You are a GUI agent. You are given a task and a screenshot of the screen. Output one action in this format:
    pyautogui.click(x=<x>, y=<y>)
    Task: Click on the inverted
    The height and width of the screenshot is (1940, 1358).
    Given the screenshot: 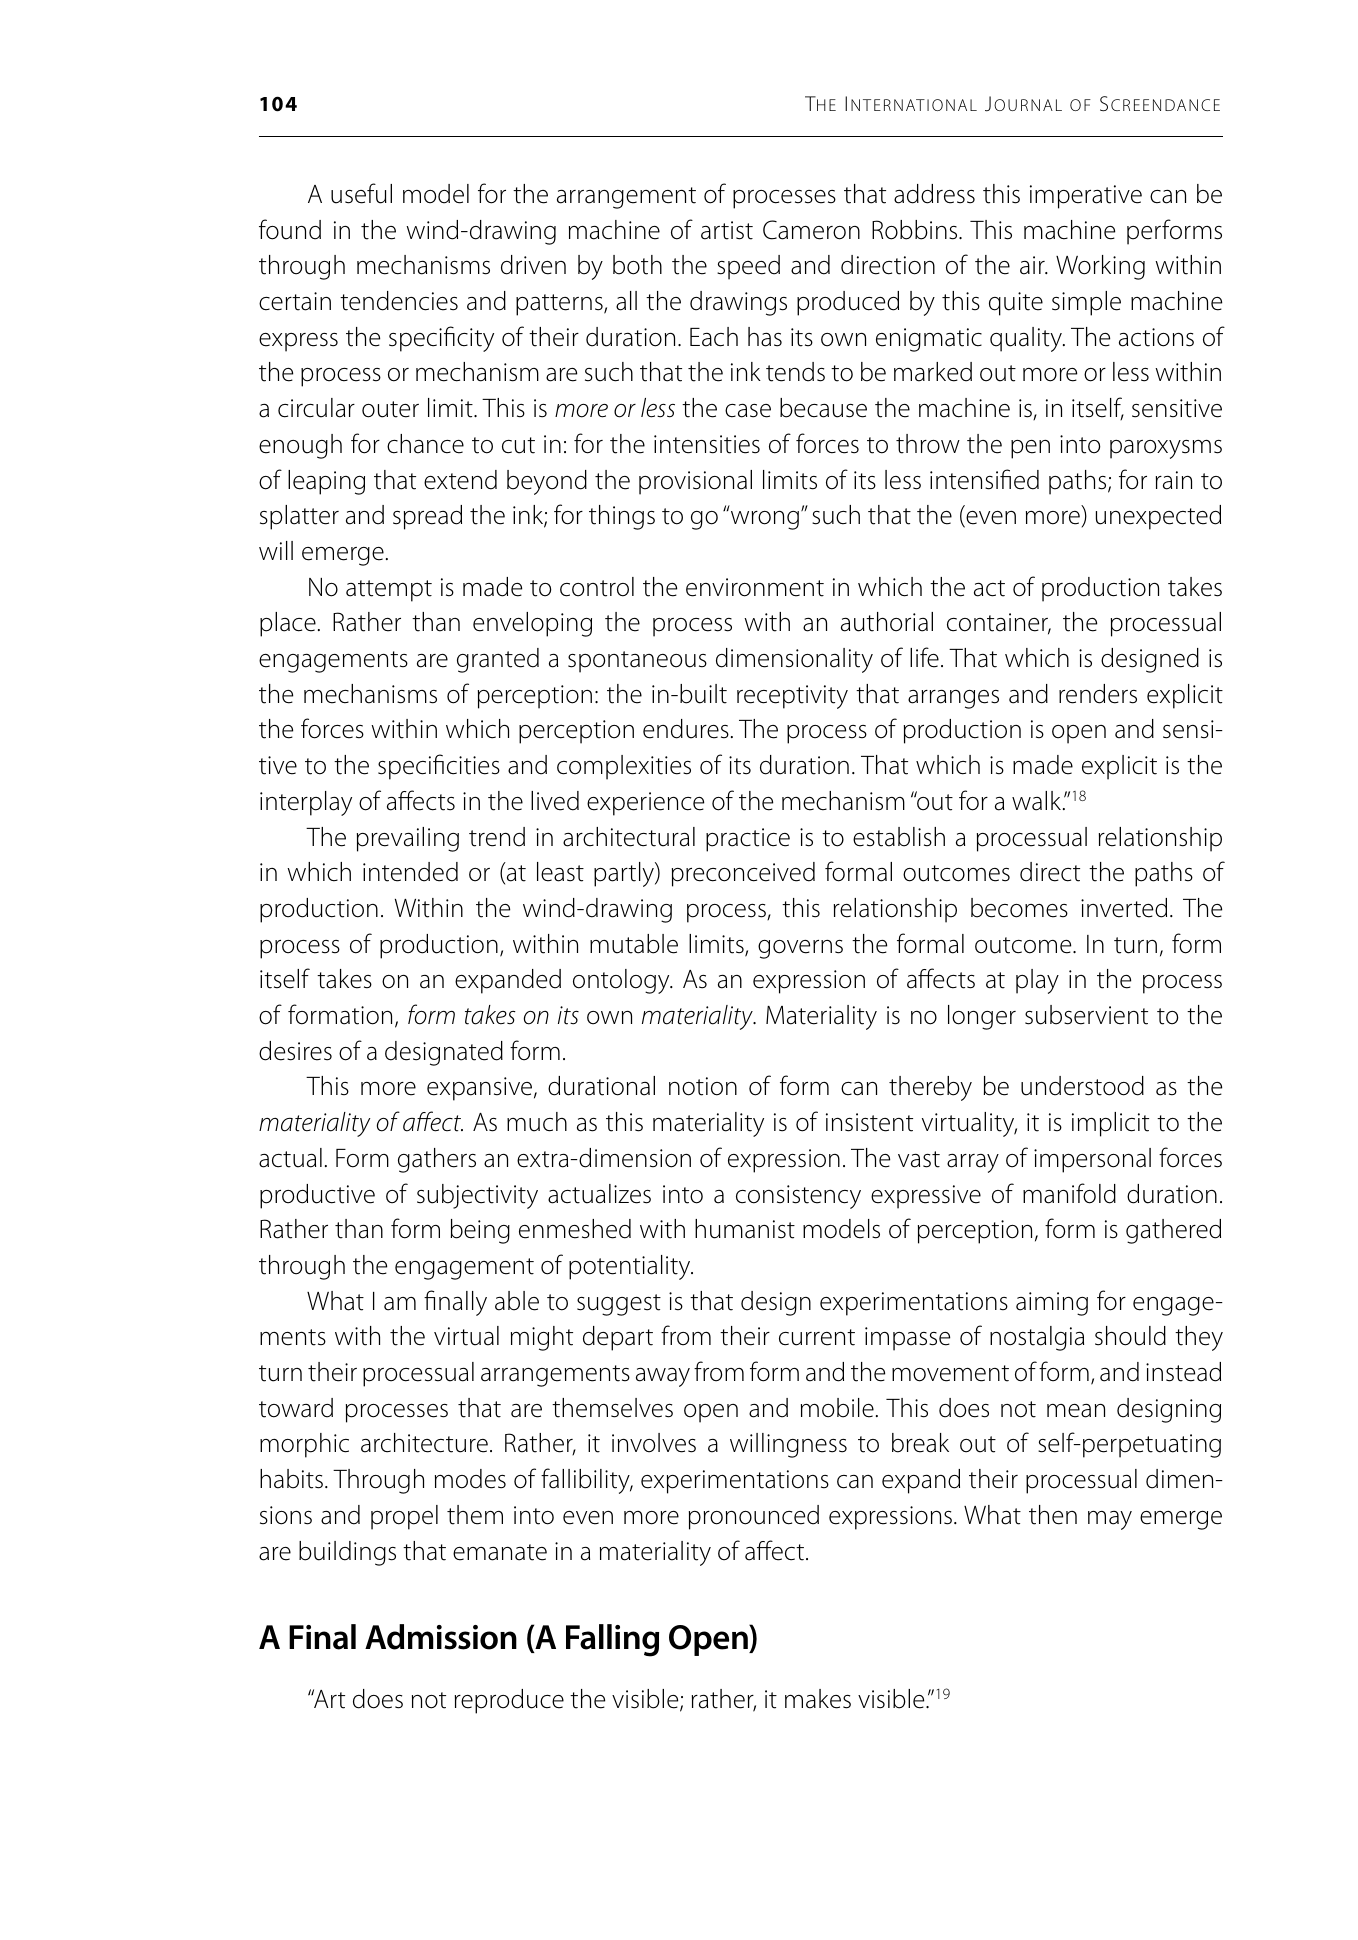 What is the action you would take?
    pyautogui.click(x=1124, y=908)
